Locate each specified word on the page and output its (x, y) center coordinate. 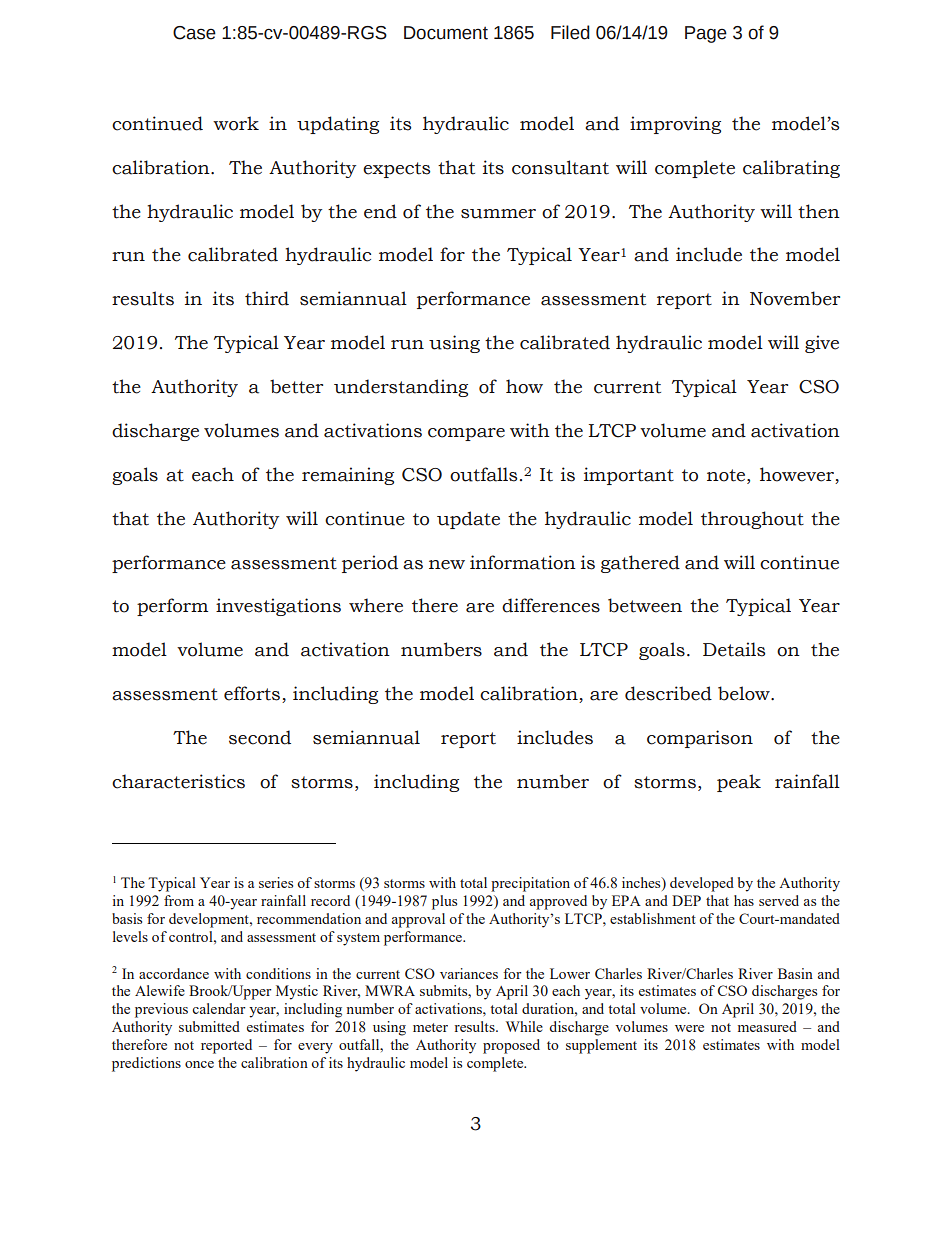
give (822, 344)
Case (194, 33)
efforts (253, 694)
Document (446, 33)
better (296, 386)
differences (551, 605)
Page (706, 34)
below (745, 693)
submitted (209, 1026)
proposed (511, 1046)
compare (466, 434)
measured (767, 1026)
